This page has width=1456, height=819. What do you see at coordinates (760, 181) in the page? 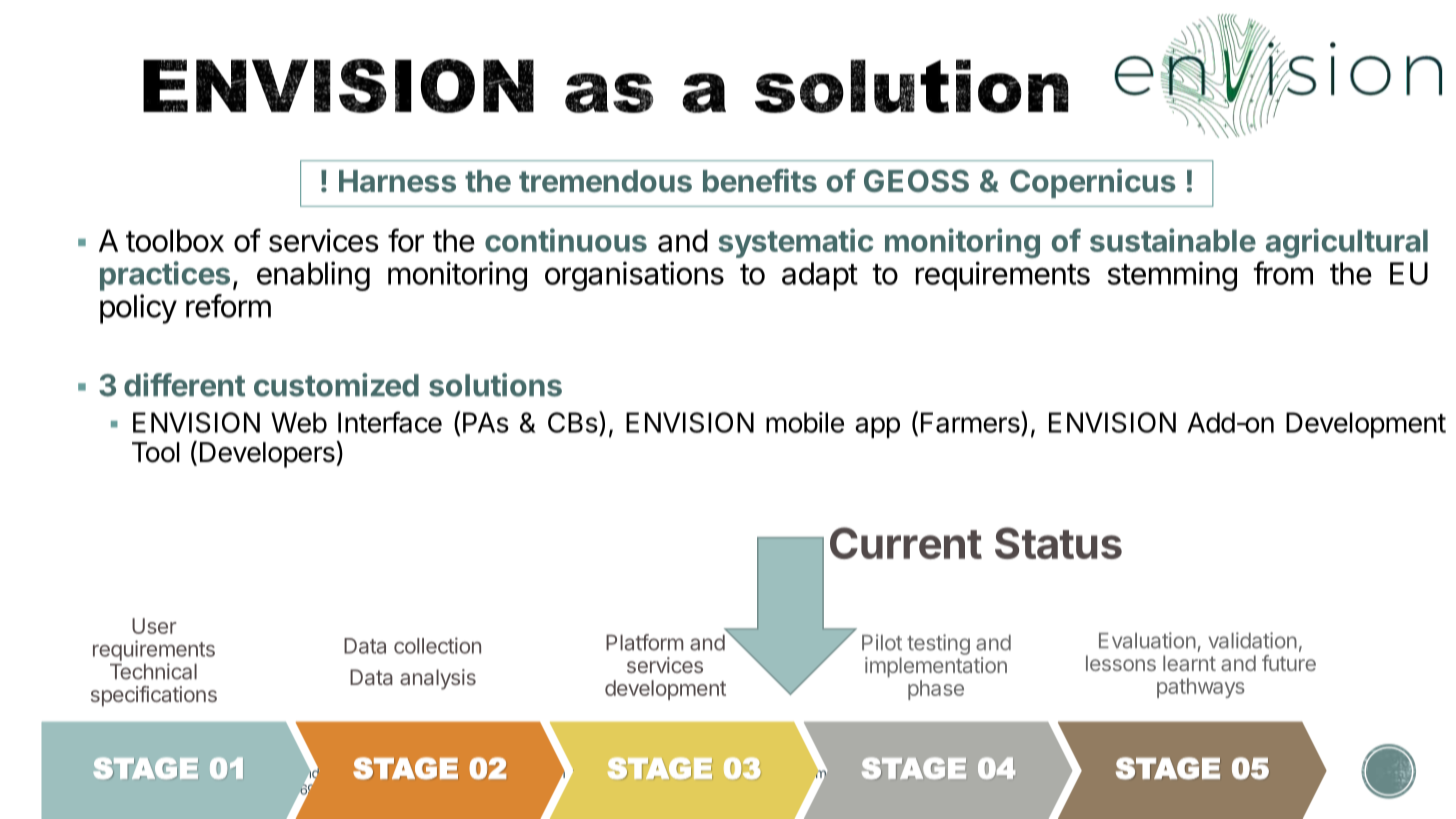
I see `benefits` at bounding box center [760, 181].
